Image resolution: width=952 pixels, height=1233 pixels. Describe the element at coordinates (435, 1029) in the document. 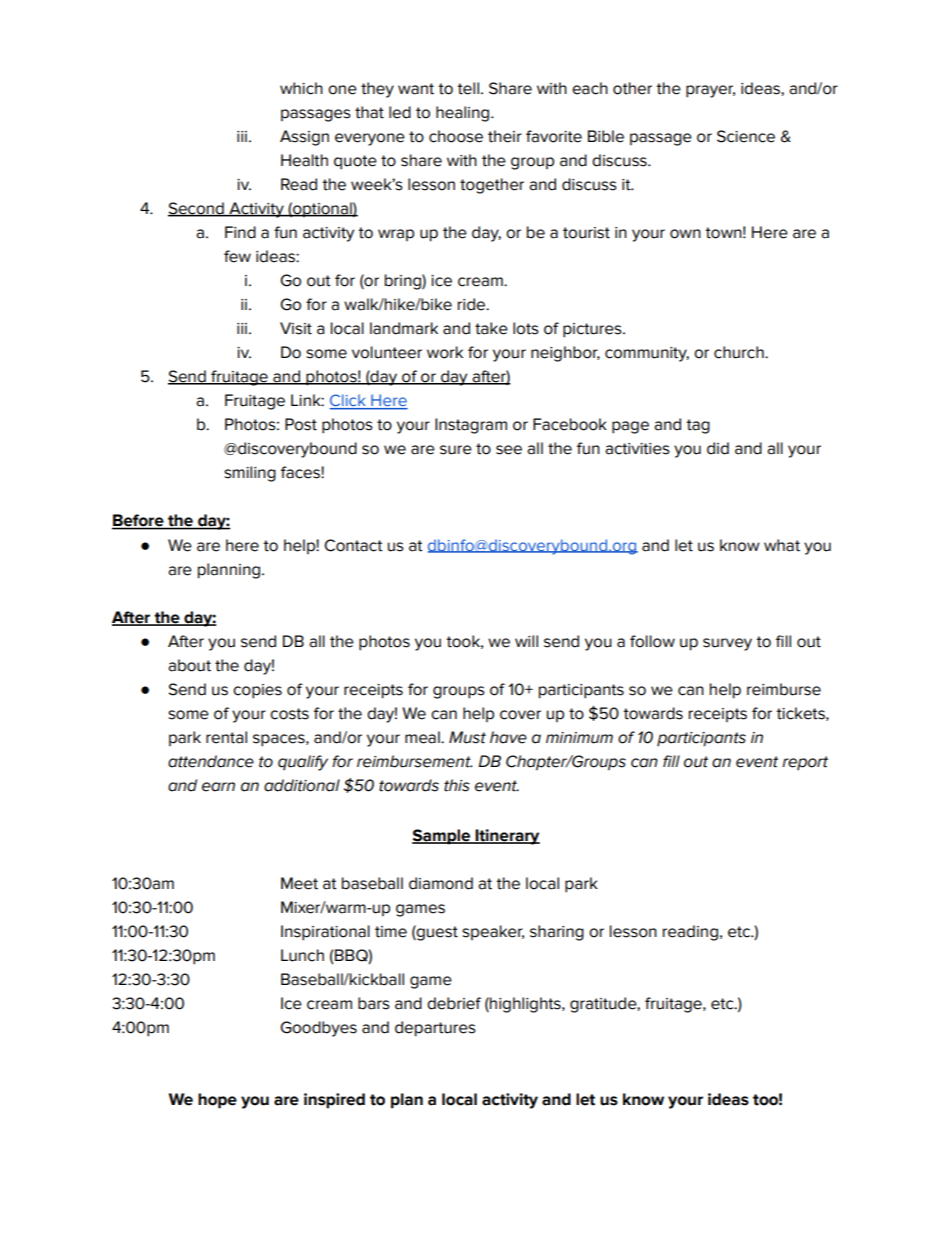

I see `departures` at that location.
